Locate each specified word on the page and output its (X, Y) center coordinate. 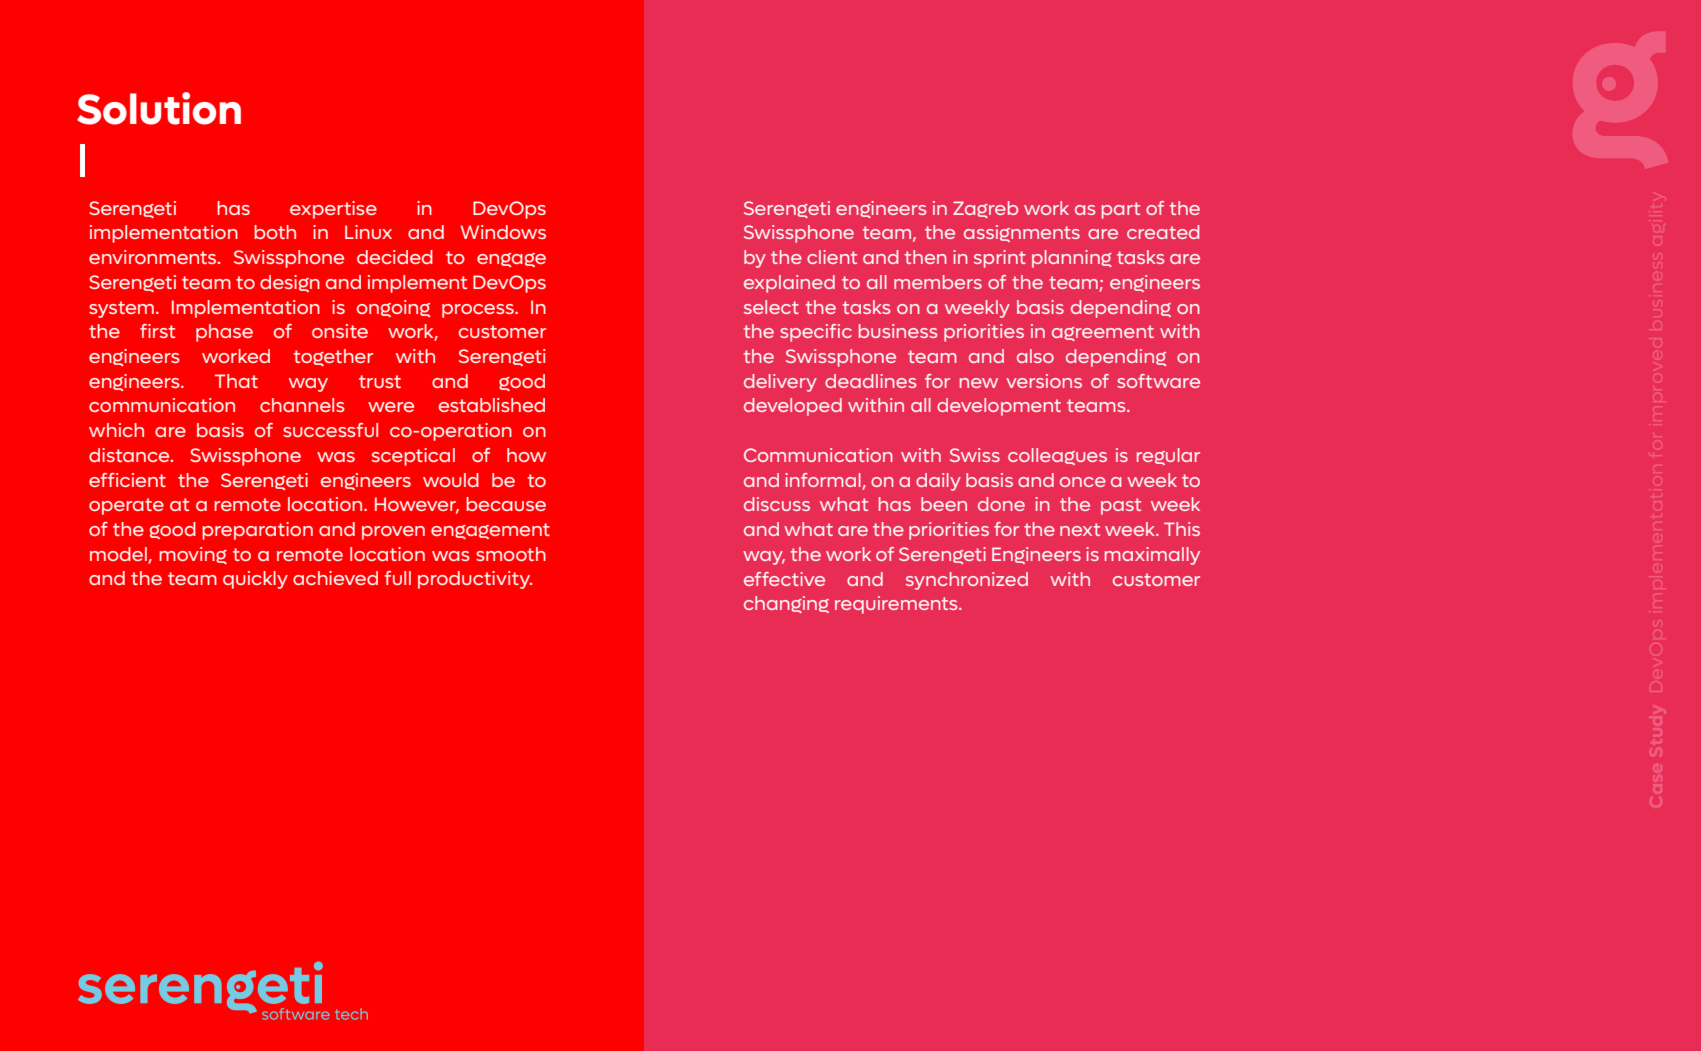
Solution (159, 108)
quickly (255, 580)
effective (784, 579)
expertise (333, 210)
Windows (503, 232)
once (1083, 482)
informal (823, 480)
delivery (780, 383)
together (333, 357)
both (275, 232)
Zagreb (985, 209)
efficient (127, 480)
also (1035, 356)
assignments (1022, 233)
